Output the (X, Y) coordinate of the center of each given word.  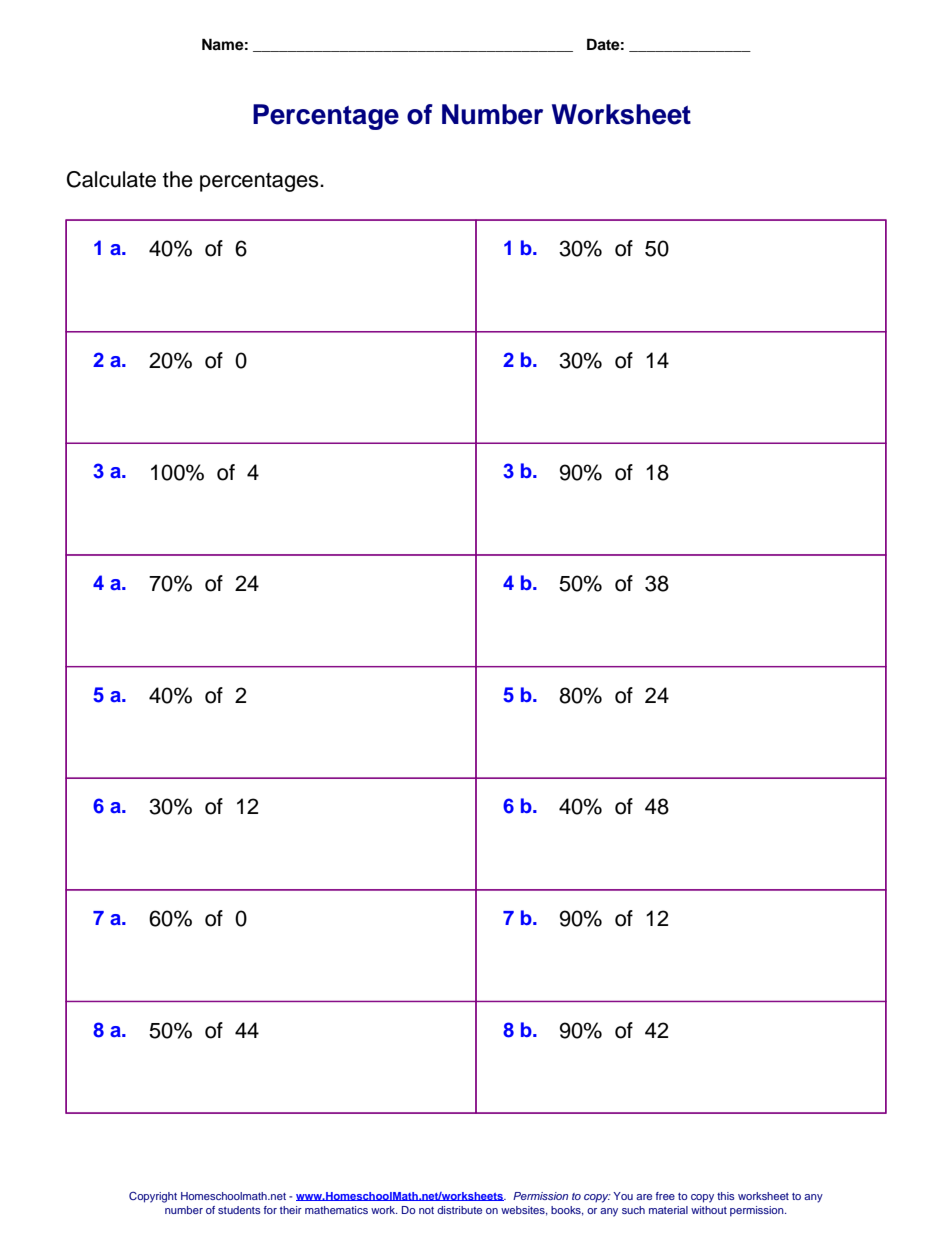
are (644, 1197)
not (426, 1210)
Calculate (111, 179)
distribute (459, 1210)
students (239, 1210)
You (623, 1196)
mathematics (336, 1210)
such (633, 1210)
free (665, 1196)
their (291, 1210)
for (270, 1210)
